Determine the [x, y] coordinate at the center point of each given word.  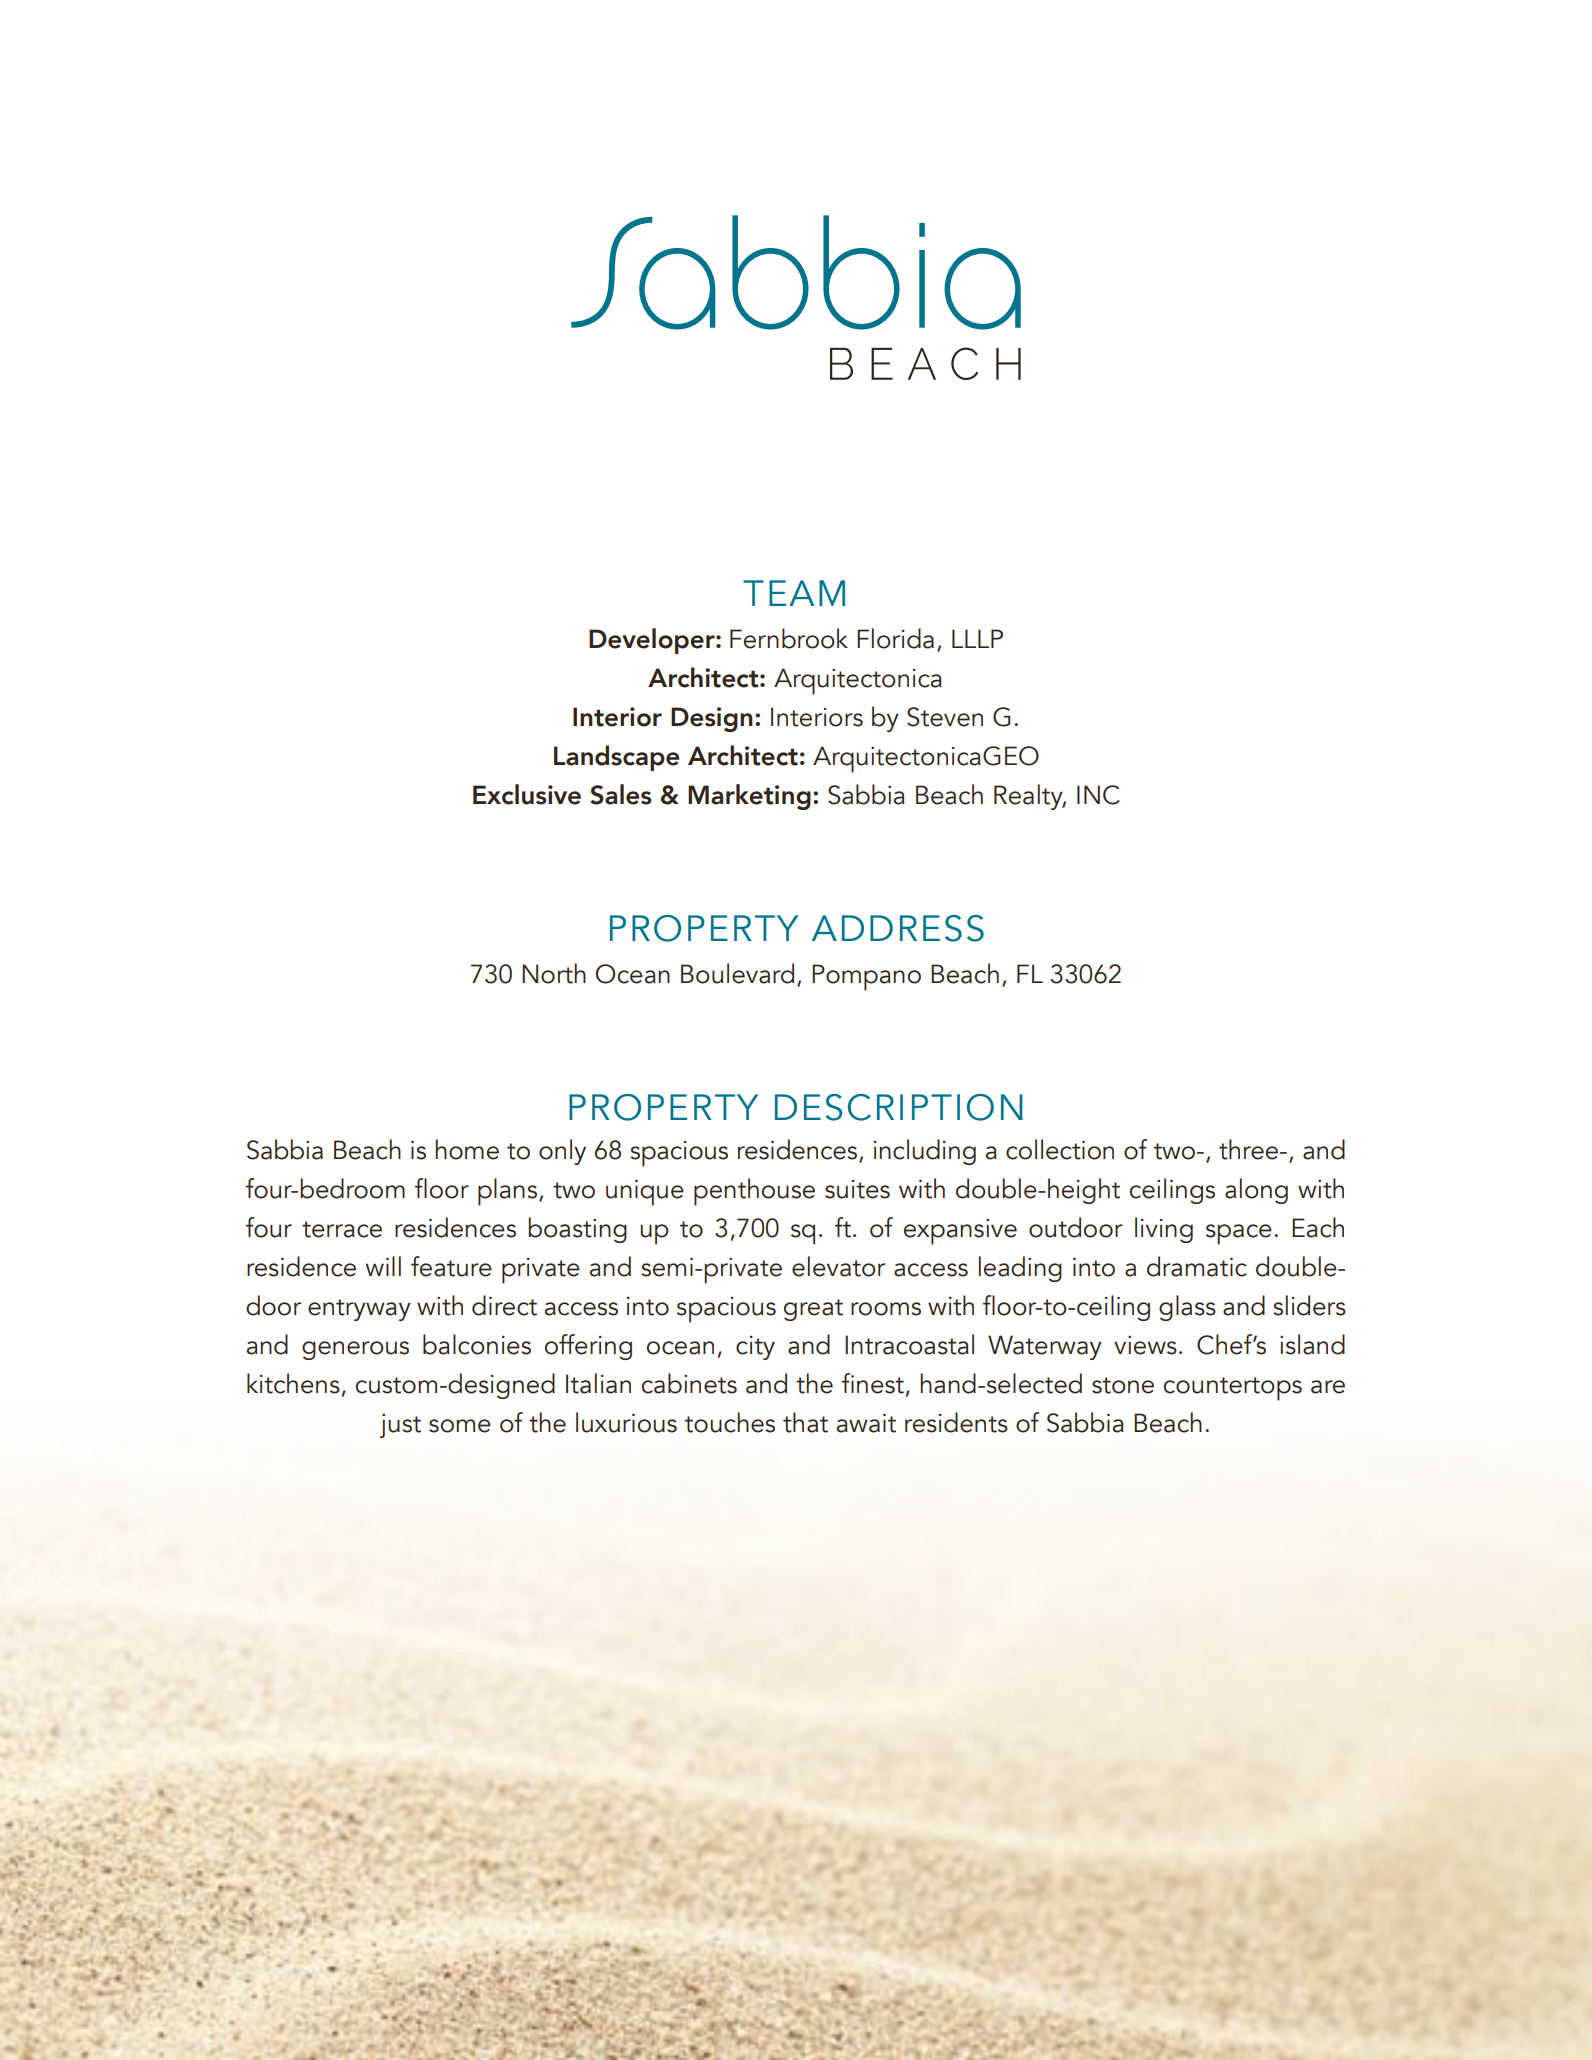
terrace [342, 1229]
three [1250, 1149]
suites [857, 1189]
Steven [945, 717]
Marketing [749, 797]
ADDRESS [898, 928]
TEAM [794, 593]
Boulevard [737, 973]
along [1256, 1191]
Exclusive [527, 794]
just [400, 1426]
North [554, 973]
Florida [895, 638]
